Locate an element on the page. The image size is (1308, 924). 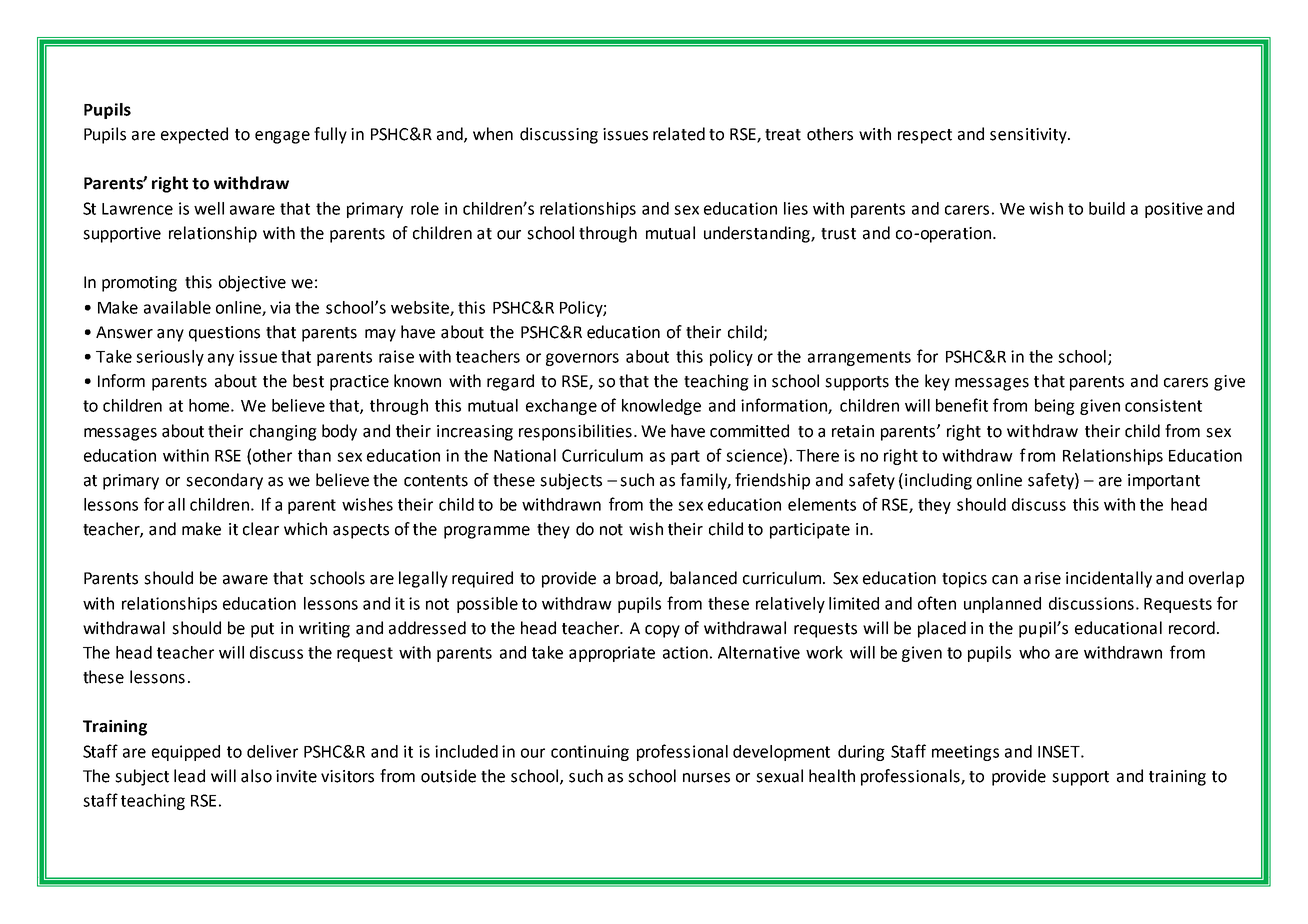
nurses is located at coordinates (706, 778).
